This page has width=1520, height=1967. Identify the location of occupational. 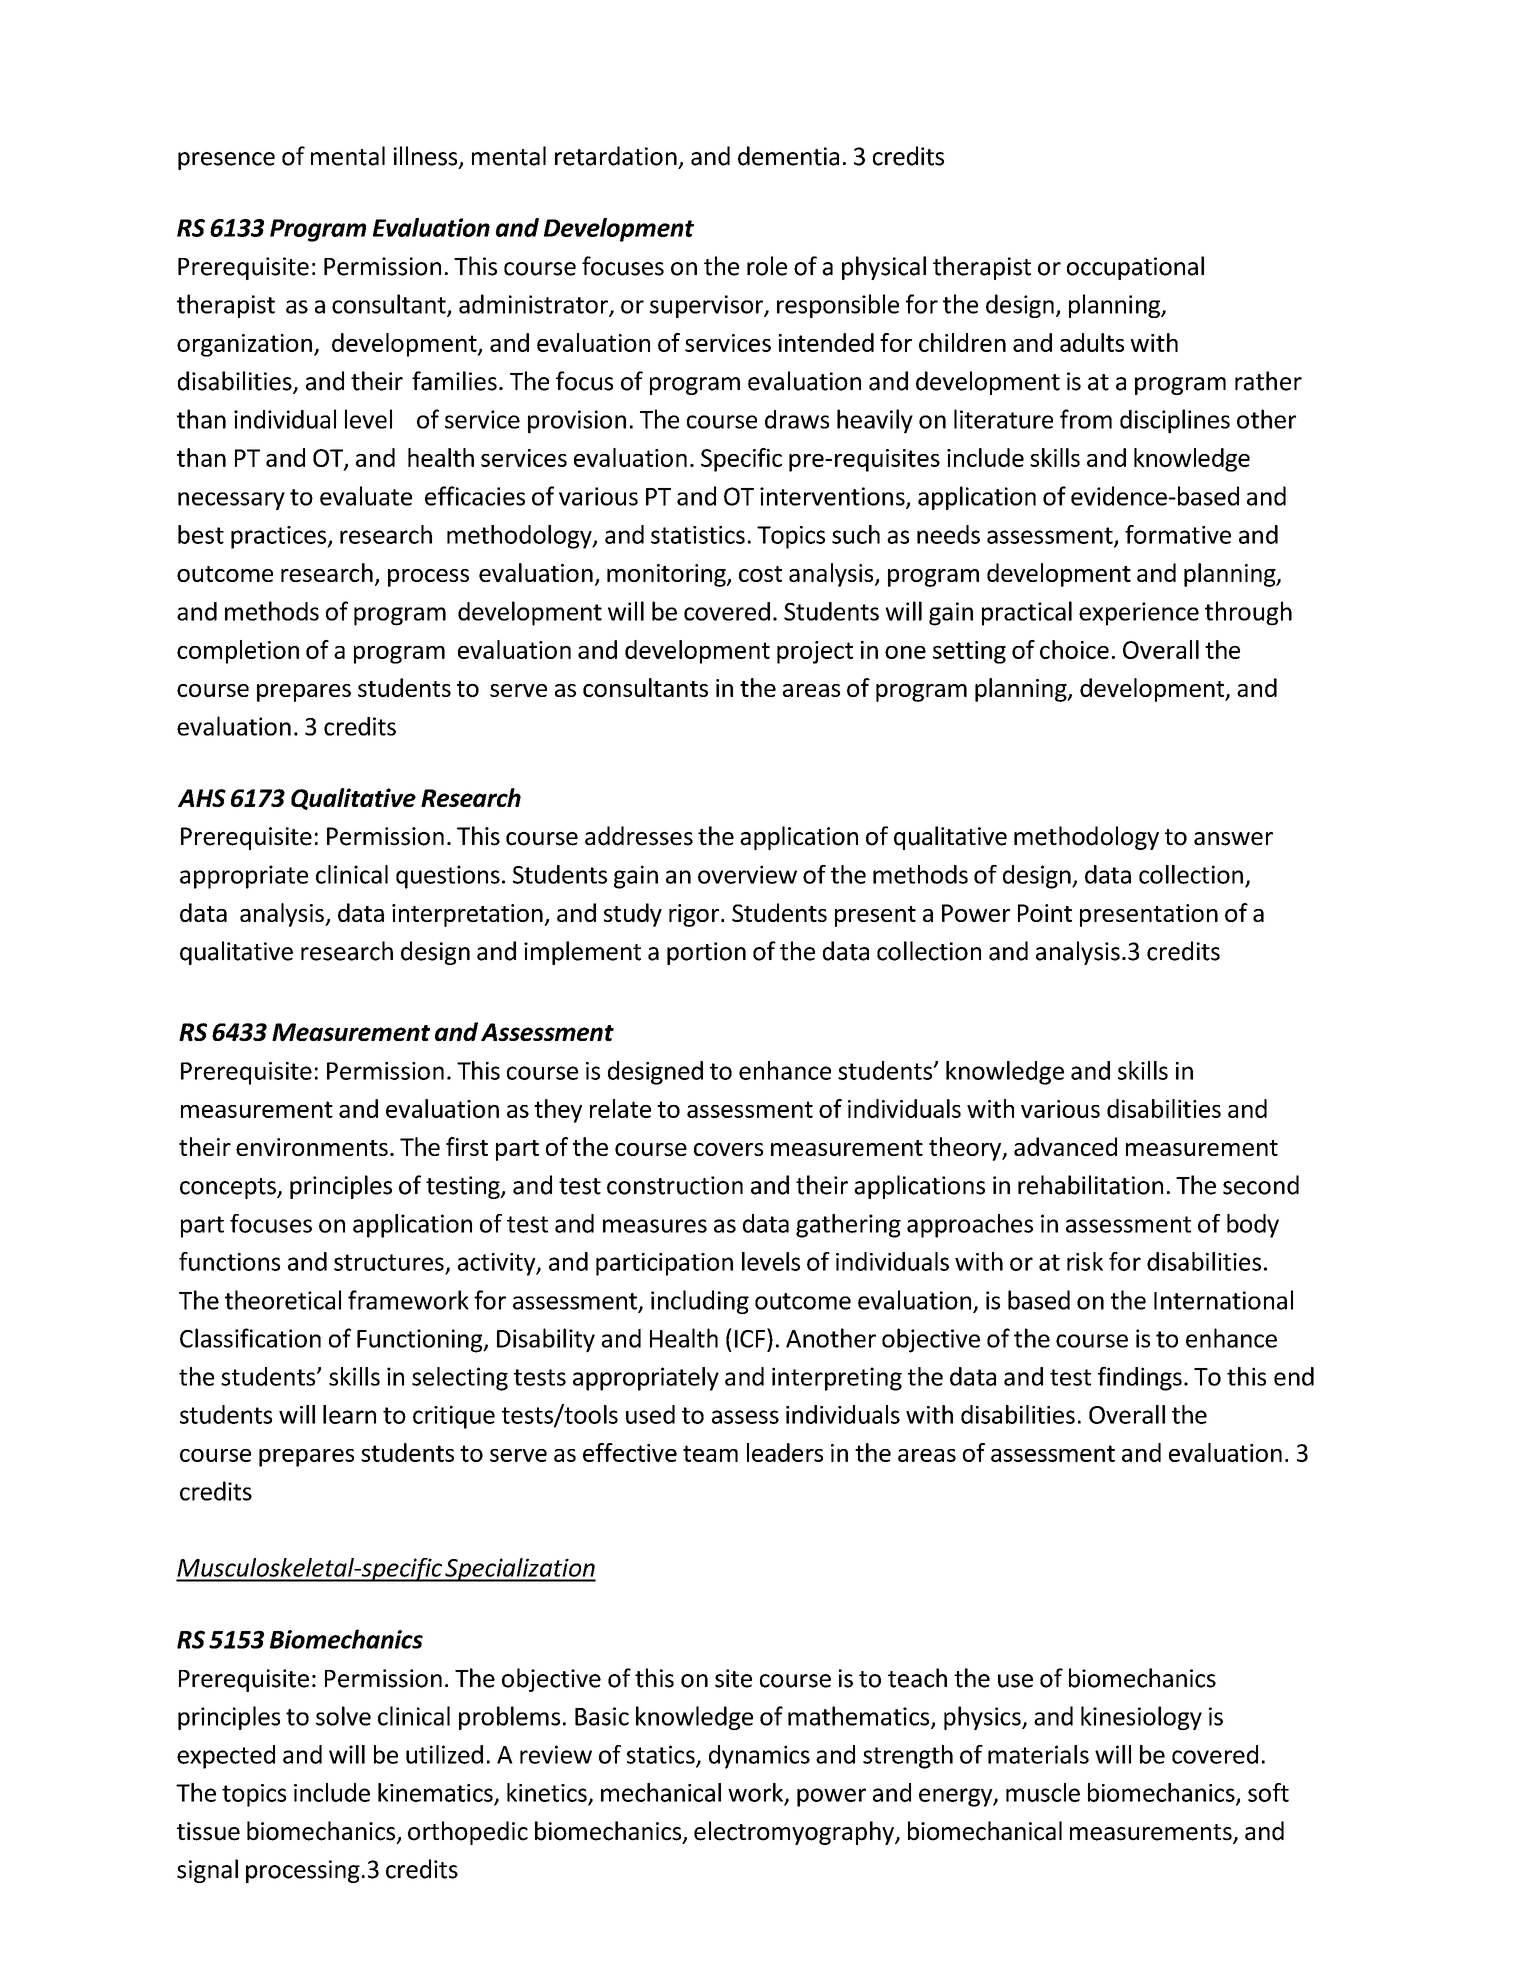
(1135, 268).
